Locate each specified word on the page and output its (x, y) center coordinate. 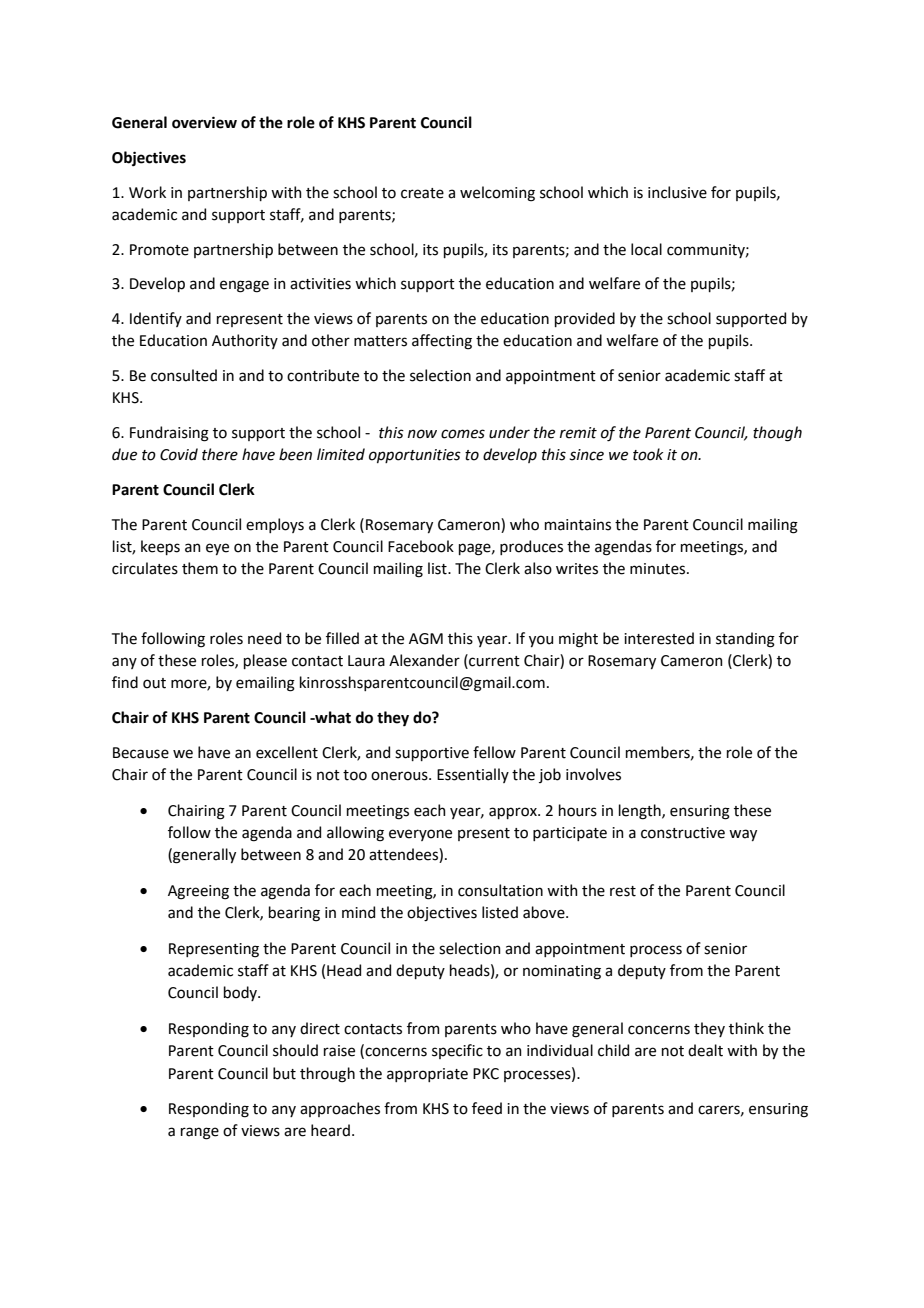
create (422, 193)
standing (745, 640)
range (200, 1133)
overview (204, 122)
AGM (426, 639)
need (264, 638)
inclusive (677, 192)
